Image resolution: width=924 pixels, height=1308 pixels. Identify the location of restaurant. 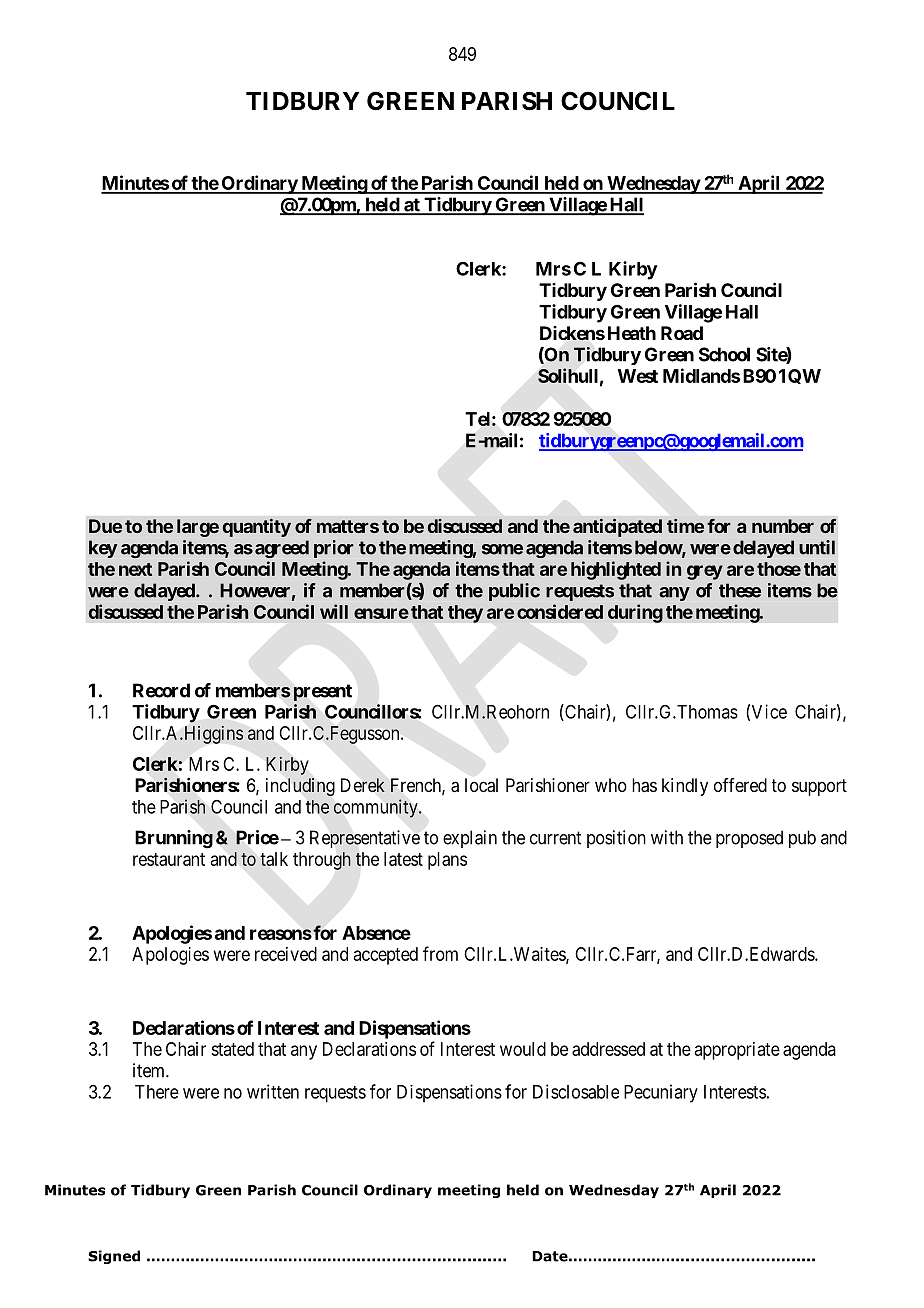
(169, 859).
